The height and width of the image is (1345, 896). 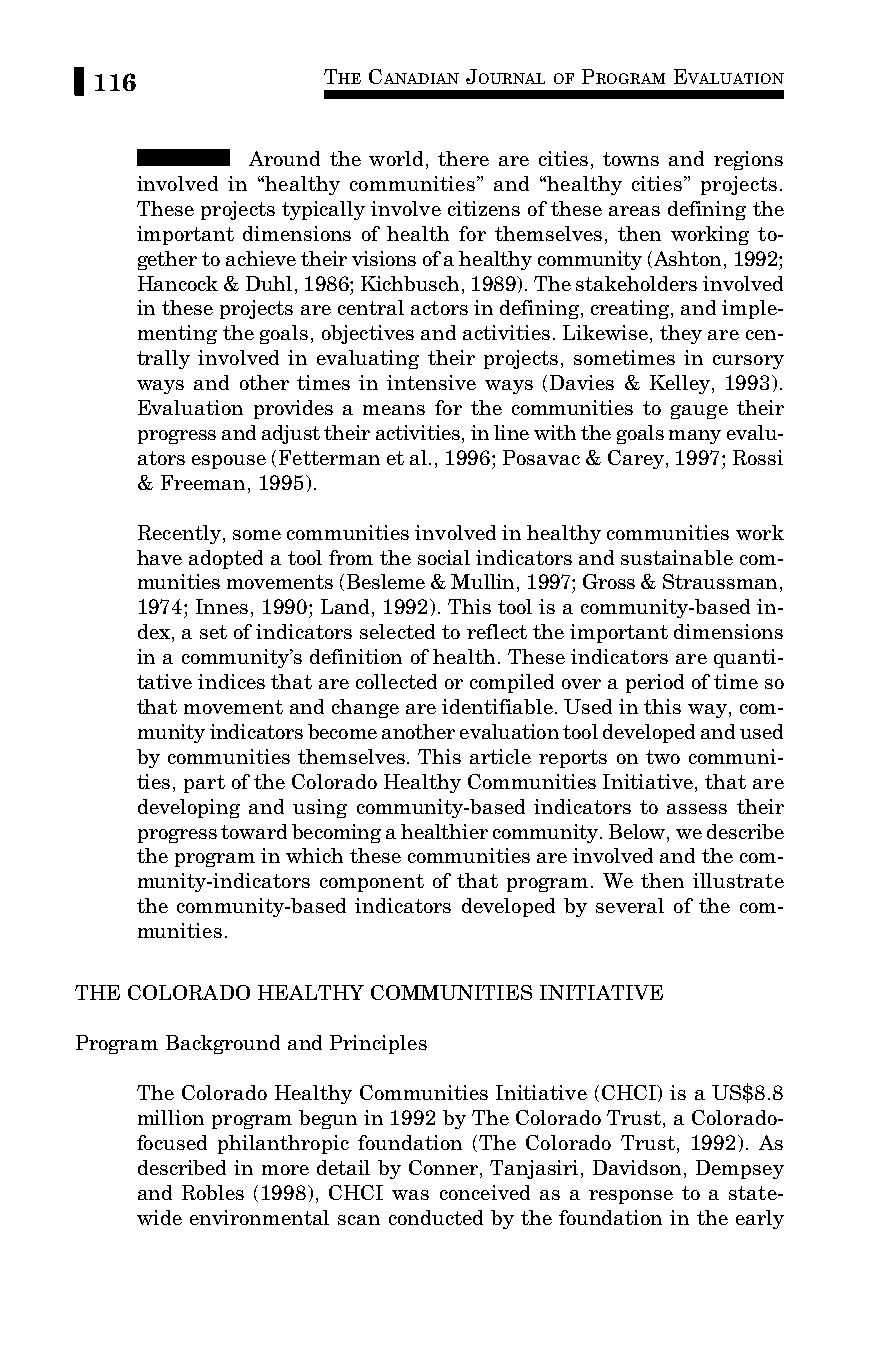 I want to click on article, so click(x=500, y=756).
